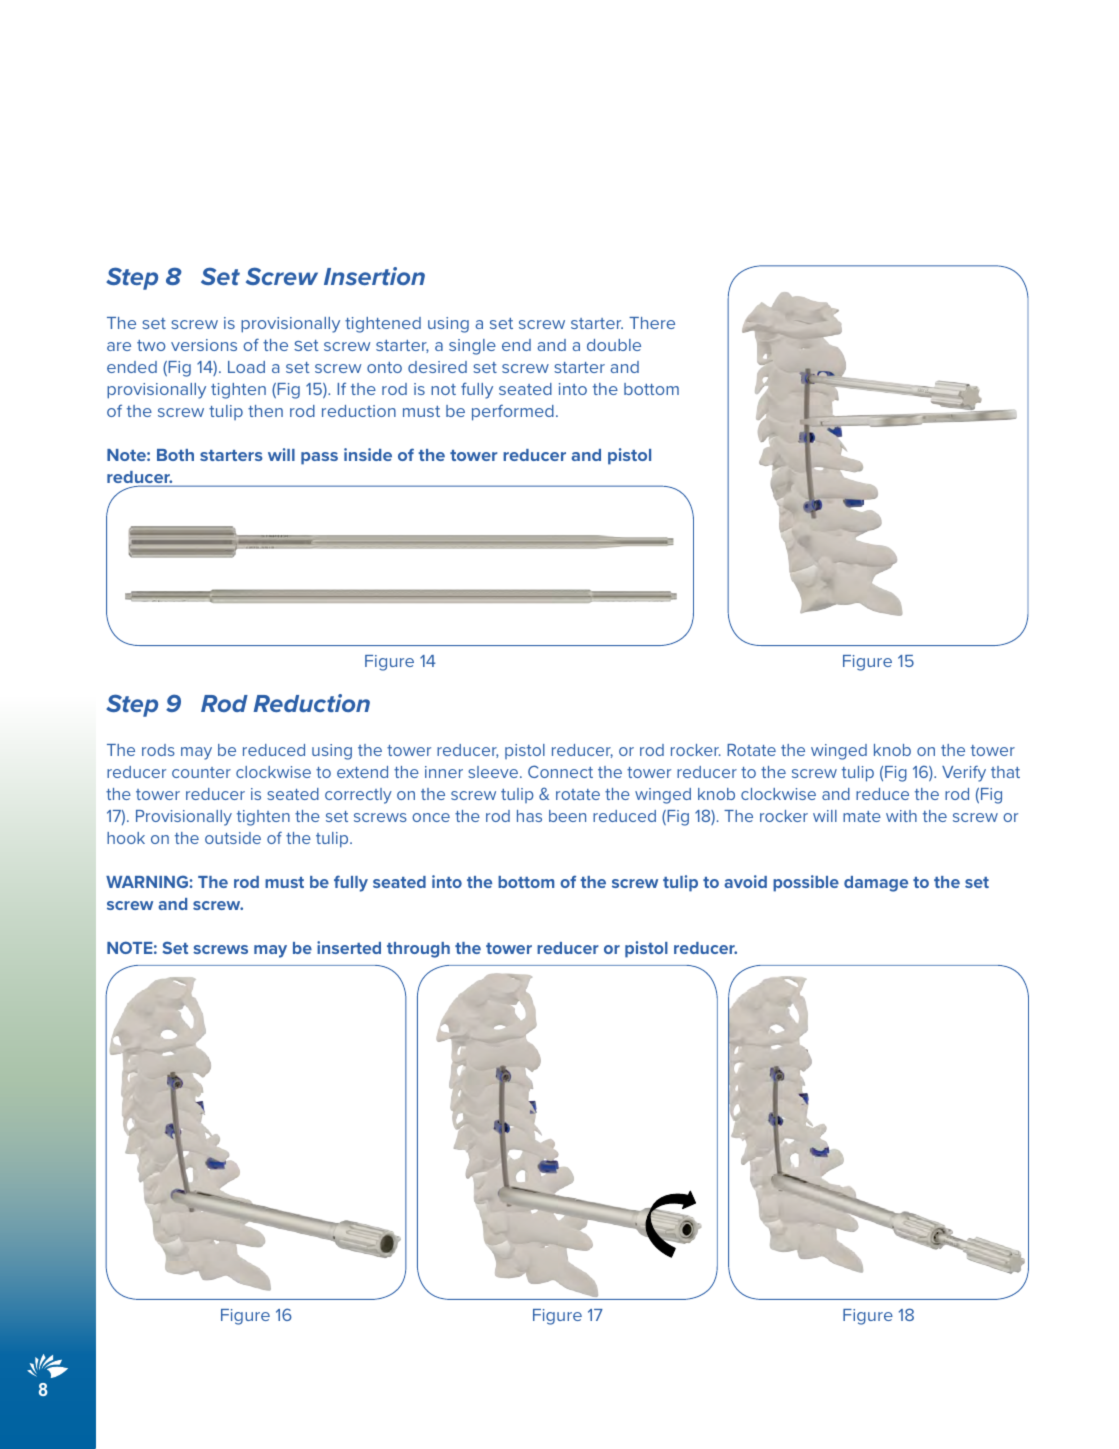 The height and width of the screenshot is (1449, 1119). Describe the element at coordinates (418, 950) in the screenshot. I see `through` at that location.
